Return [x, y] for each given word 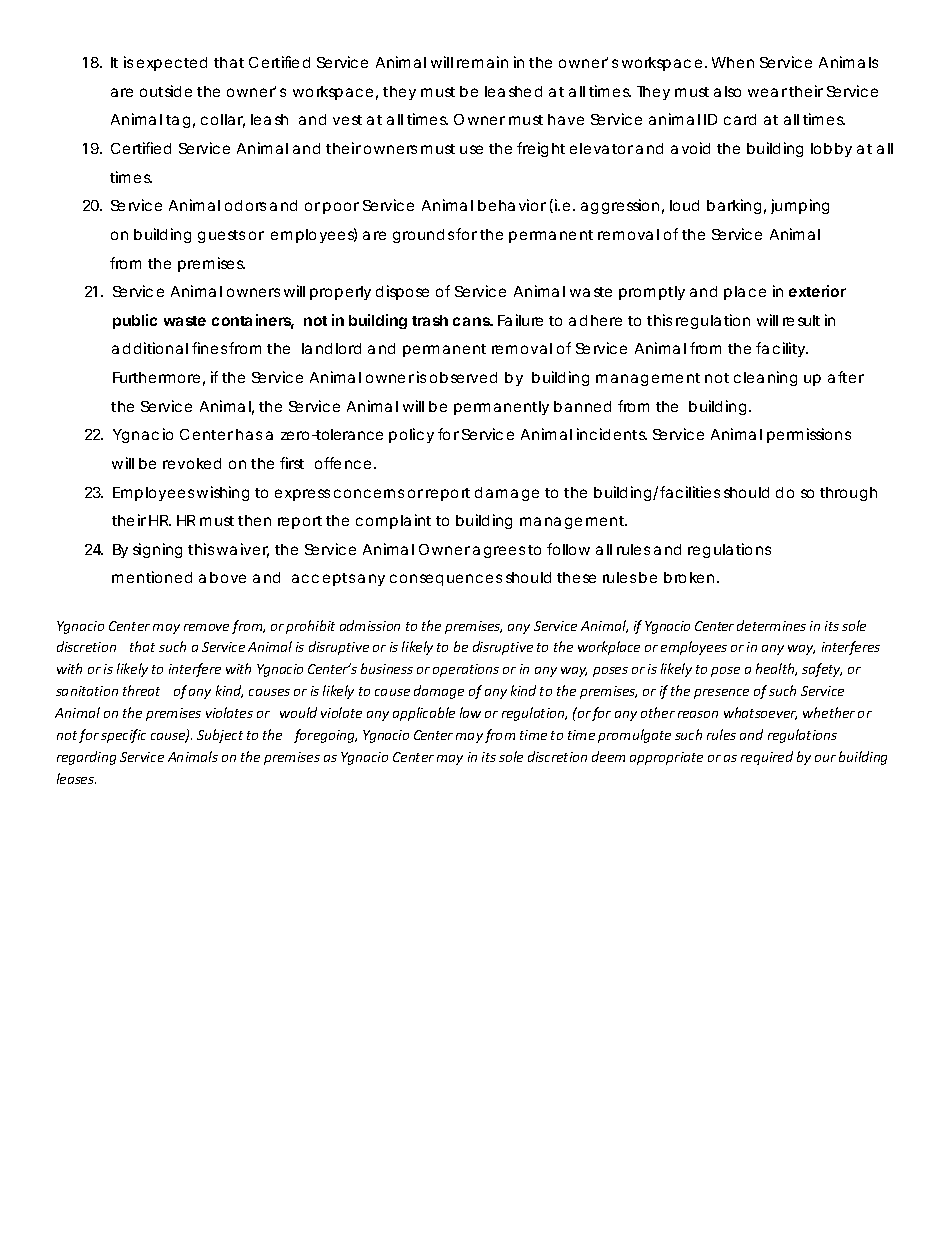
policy [411, 435]
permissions [809, 435]
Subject [220, 736]
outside [166, 91]
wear [767, 92]
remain [482, 62]
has [249, 434]
